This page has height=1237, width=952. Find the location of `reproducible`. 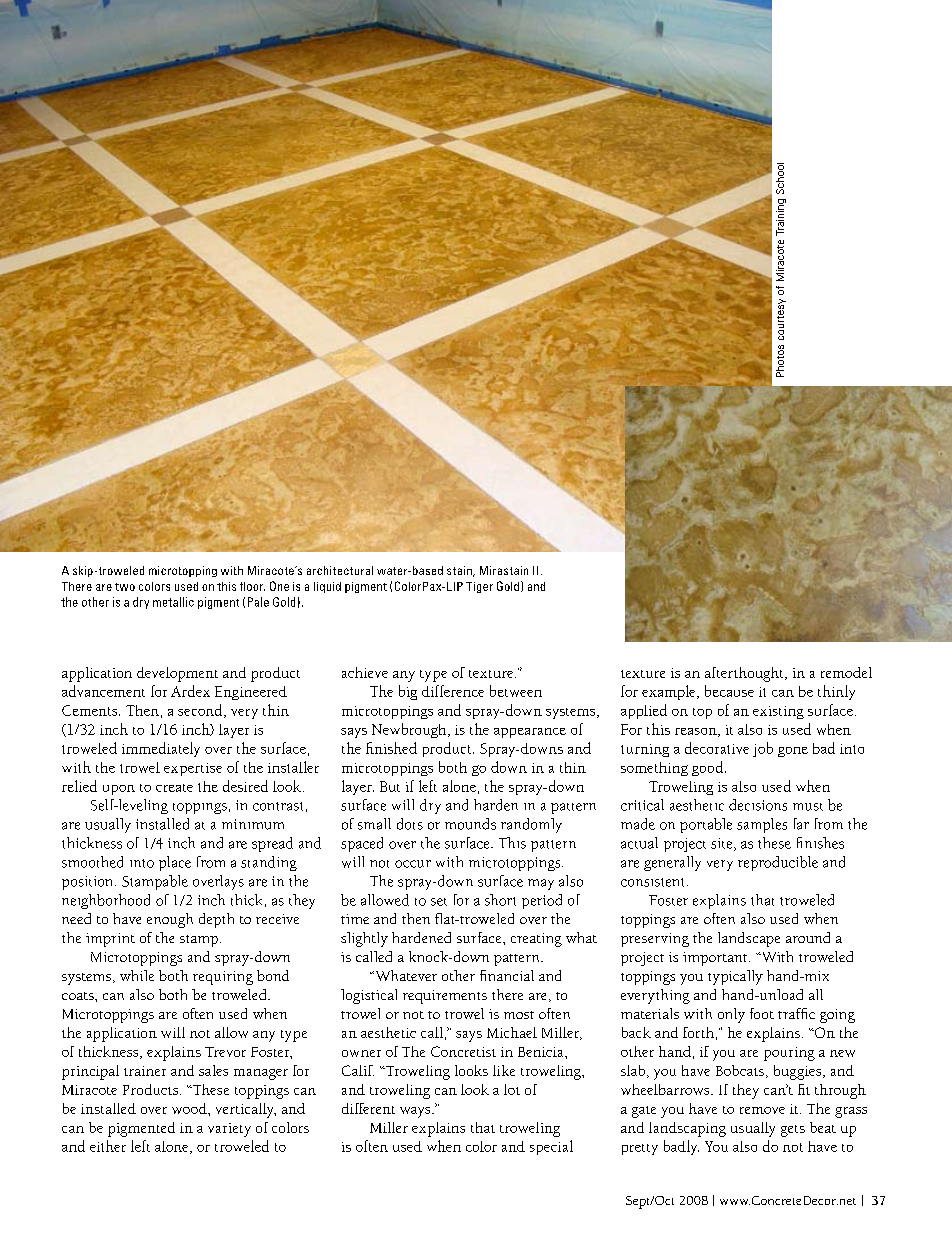

reproducible is located at coordinates (778, 863).
